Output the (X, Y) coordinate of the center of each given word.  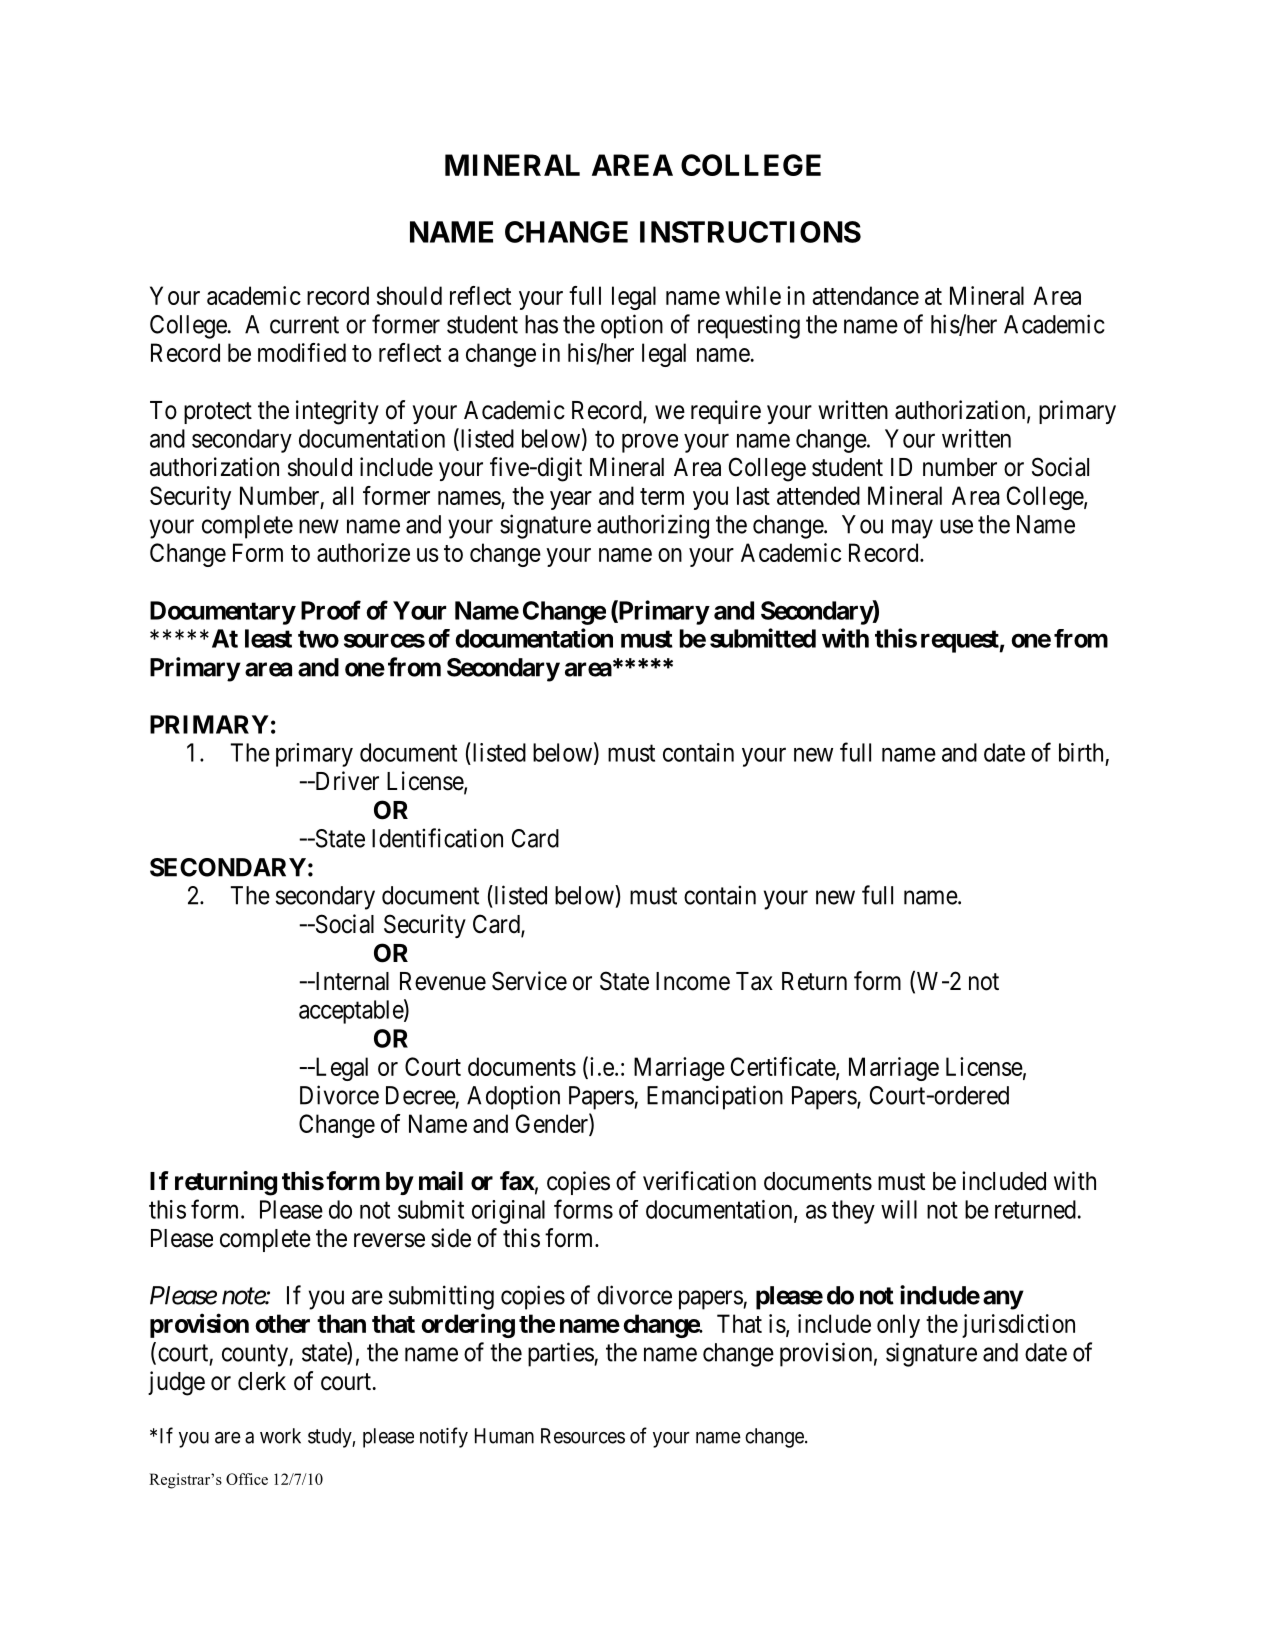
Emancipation (715, 1097)
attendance (865, 295)
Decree (421, 1095)
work (280, 1436)
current (304, 325)
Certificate (784, 1067)
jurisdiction (1018, 1326)
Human (504, 1436)
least (268, 638)
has (541, 324)
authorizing (653, 526)
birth (1081, 752)
